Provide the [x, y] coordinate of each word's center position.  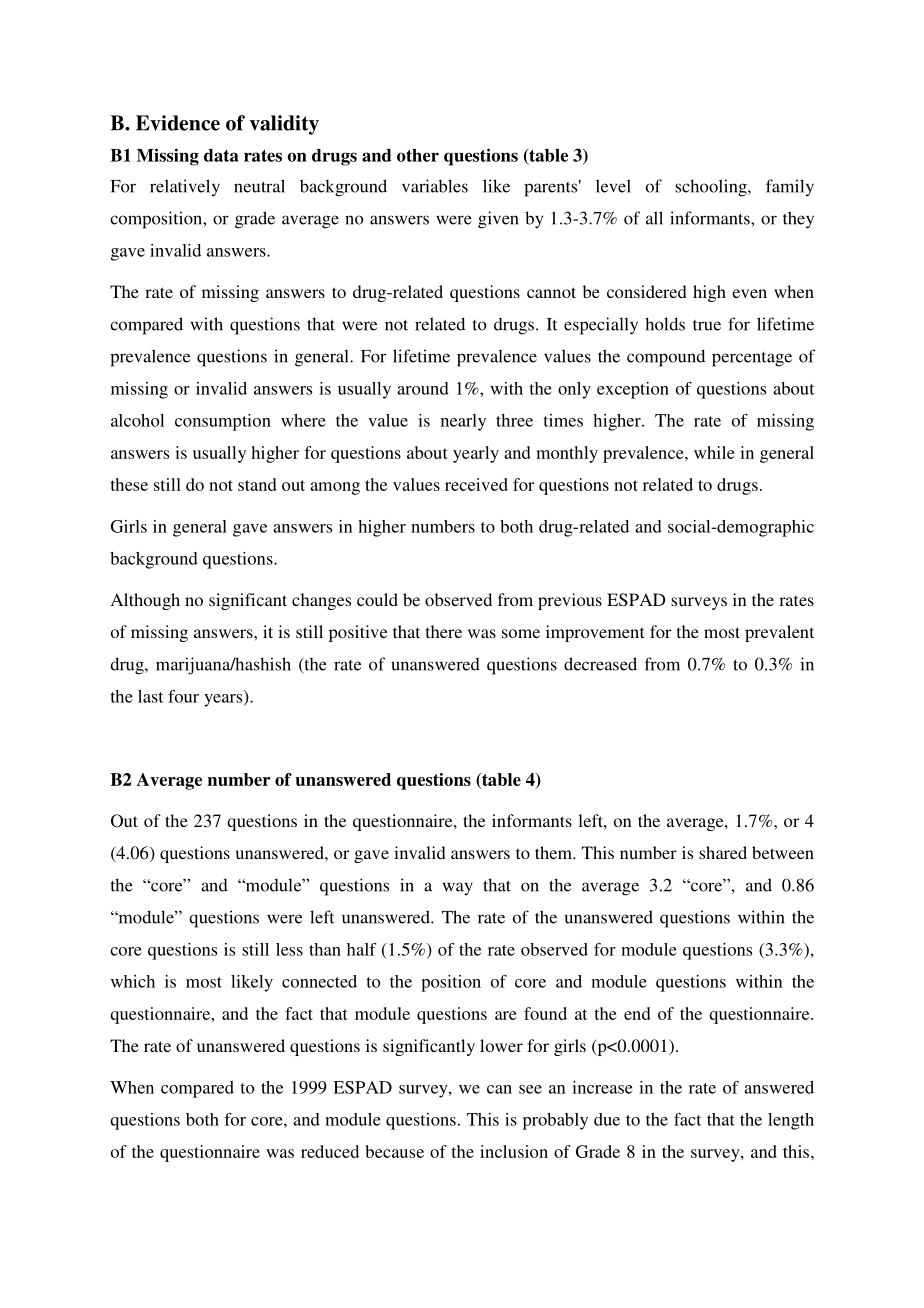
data [221, 155]
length [791, 1121]
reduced [330, 1151]
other [418, 155]
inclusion [514, 1151]
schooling [712, 188]
